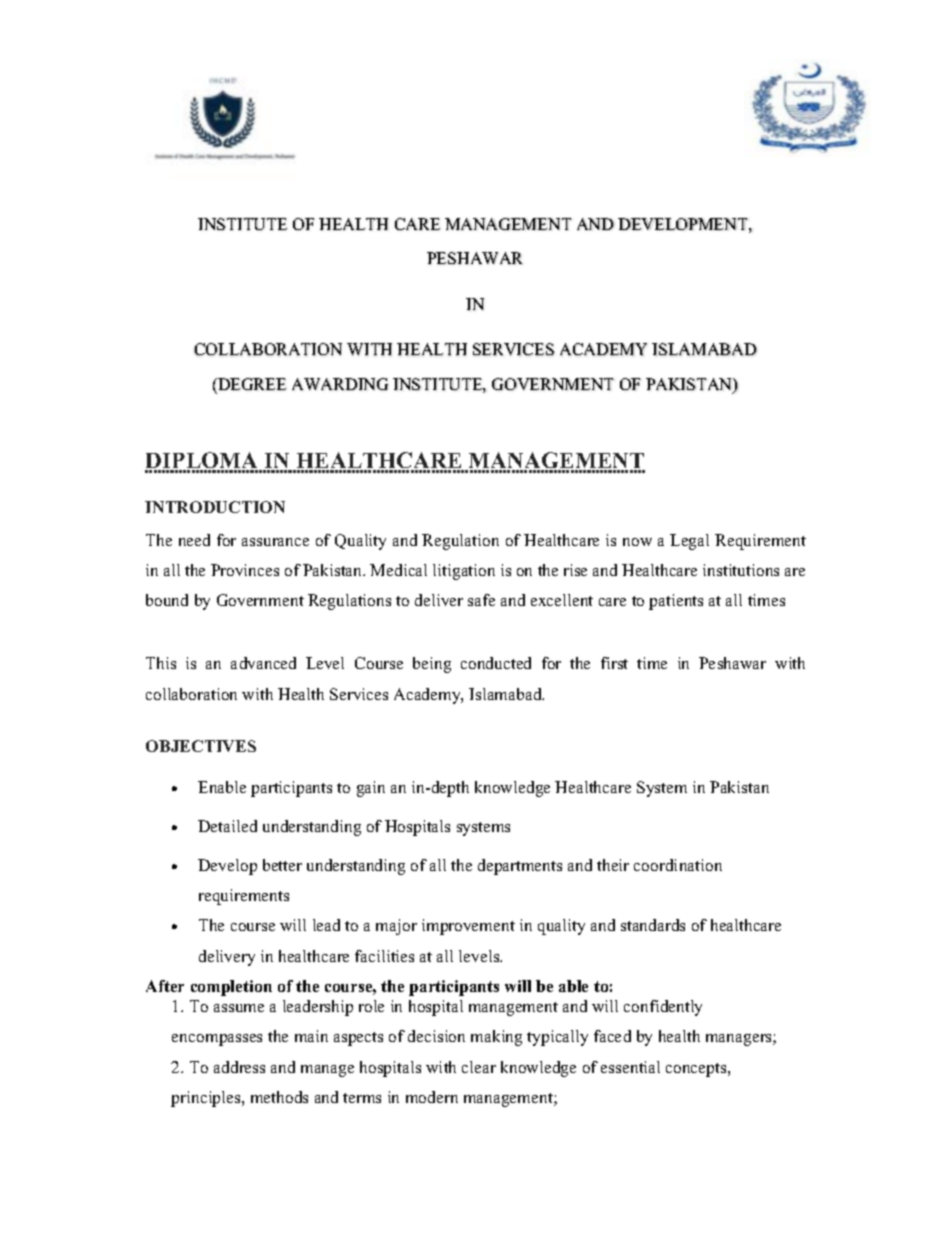  I want to click on DEGREE, so click(251, 384).
